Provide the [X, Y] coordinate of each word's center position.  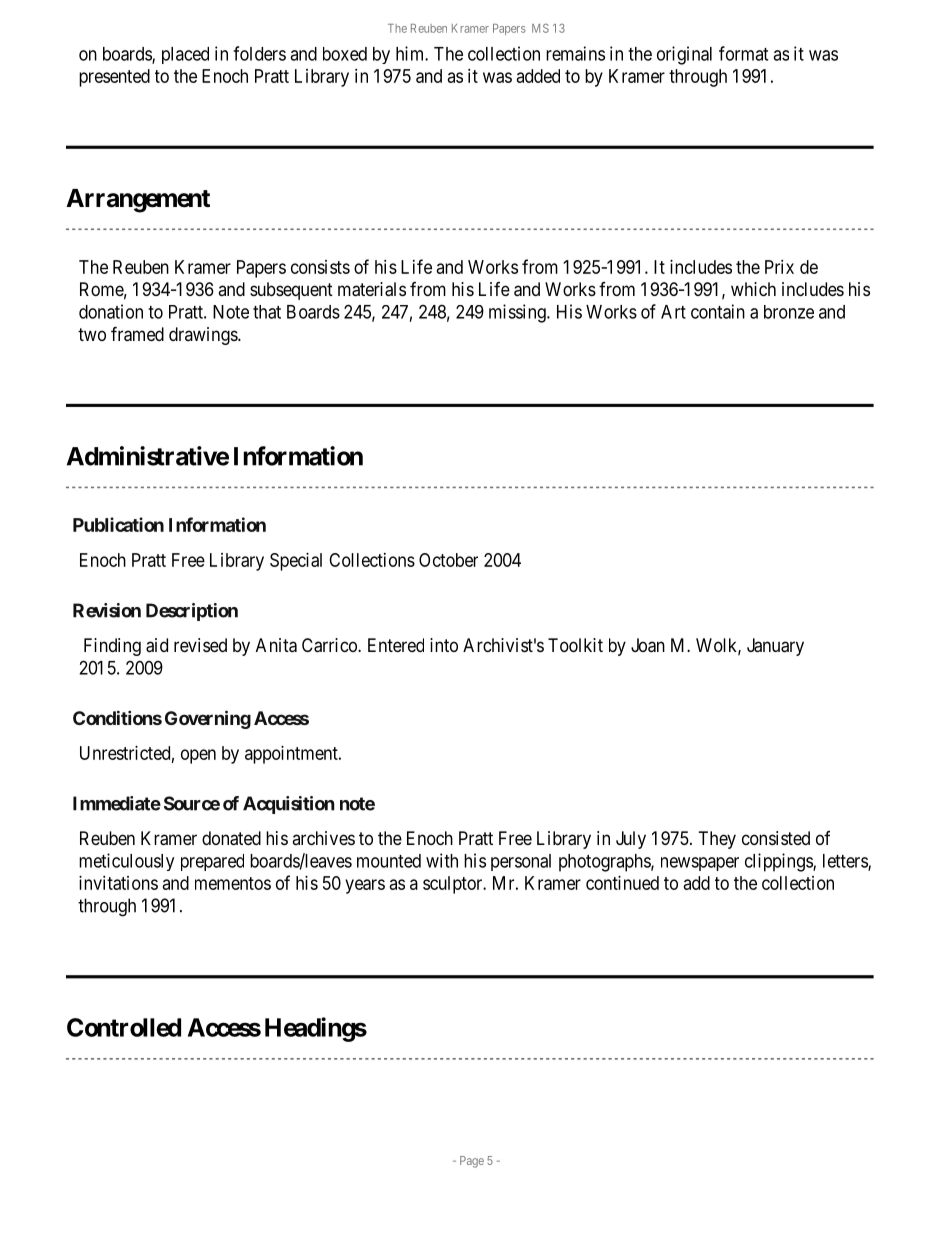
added [538, 76]
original [684, 55]
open [198, 756]
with [442, 860]
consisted [776, 838]
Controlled [124, 1027]
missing [518, 313]
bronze [789, 312]
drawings [204, 336]
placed [185, 55]
